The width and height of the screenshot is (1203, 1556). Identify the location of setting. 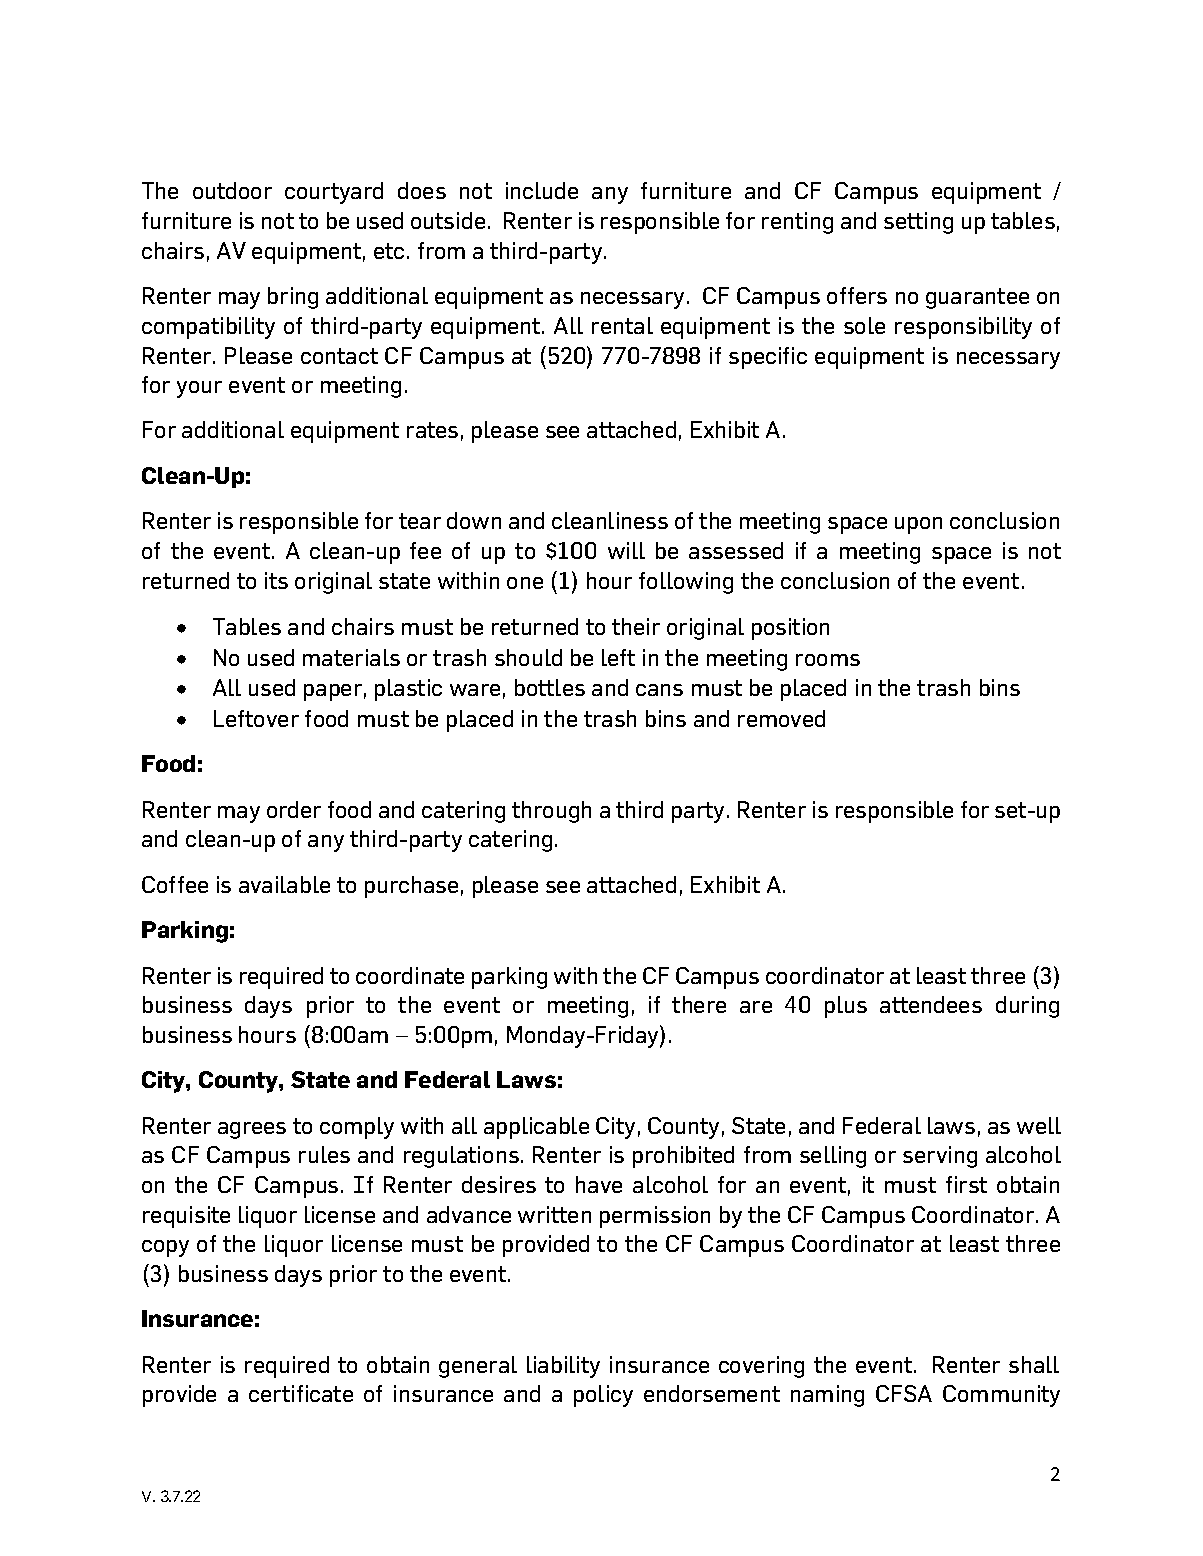
(918, 223).
